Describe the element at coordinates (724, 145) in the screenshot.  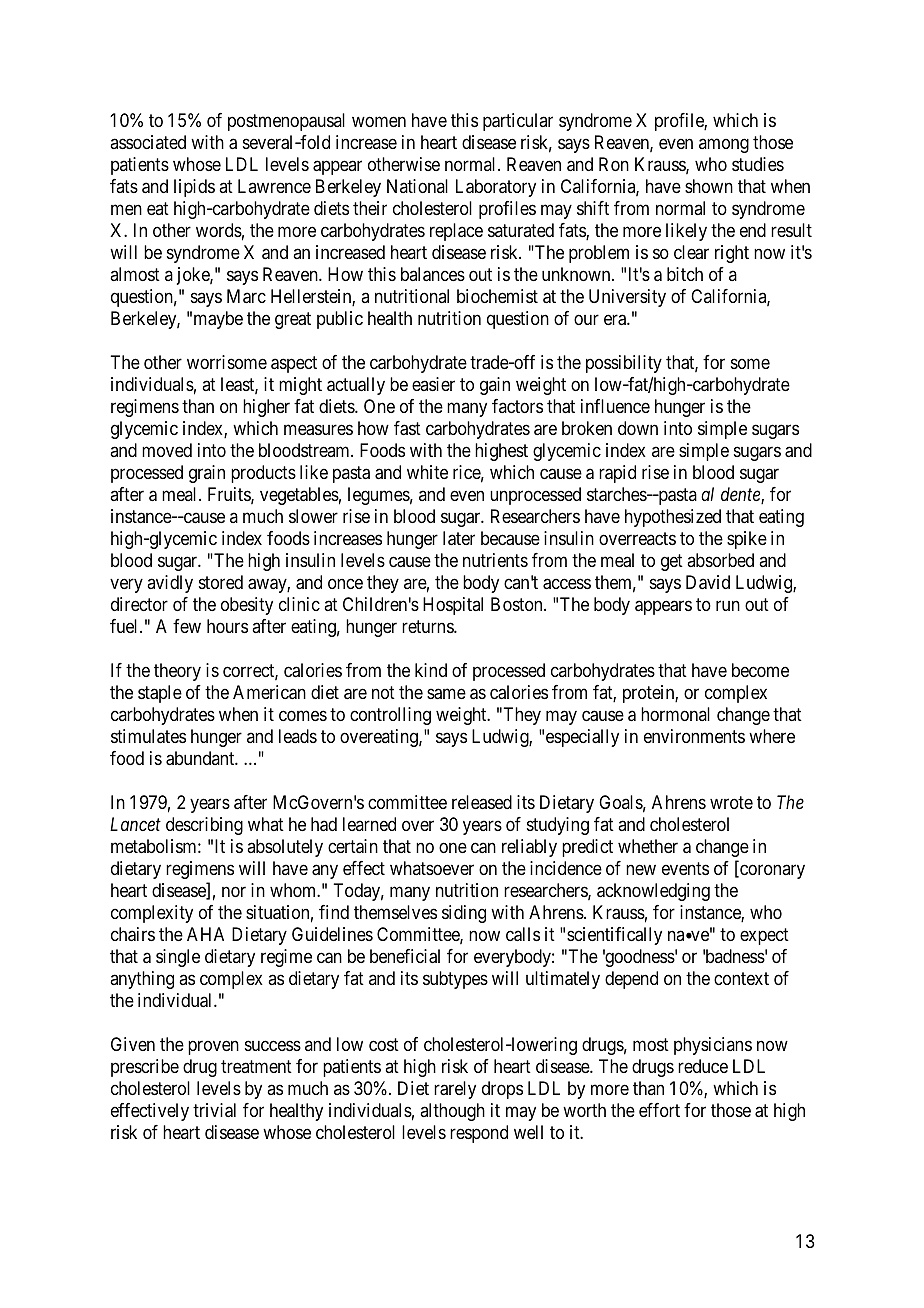
I see `among` at that location.
